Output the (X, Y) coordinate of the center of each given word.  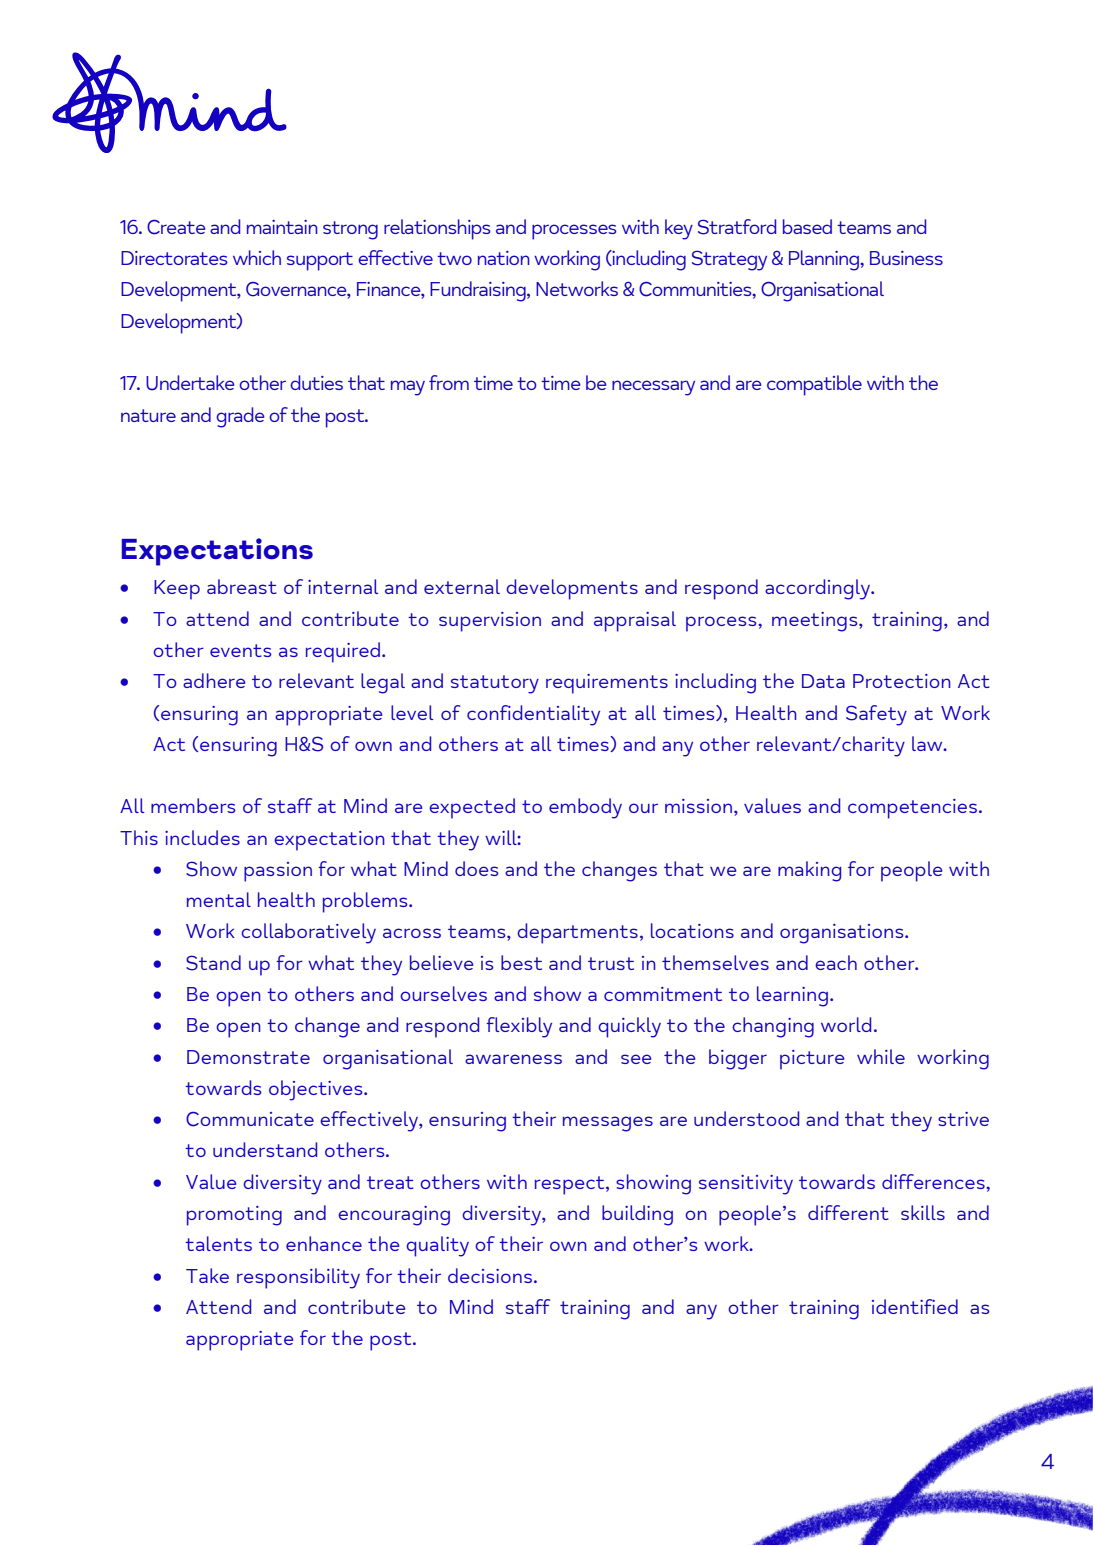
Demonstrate (248, 1057)
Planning (825, 260)
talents (218, 1243)
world (846, 1024)
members (193, 805)
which (257, 257)
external (462, 586)
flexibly (519, 1027)
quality (437, 1246)
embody (585, 808)
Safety (876, 715)
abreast (242, 586)
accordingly (819, 589)
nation (504, 258)
